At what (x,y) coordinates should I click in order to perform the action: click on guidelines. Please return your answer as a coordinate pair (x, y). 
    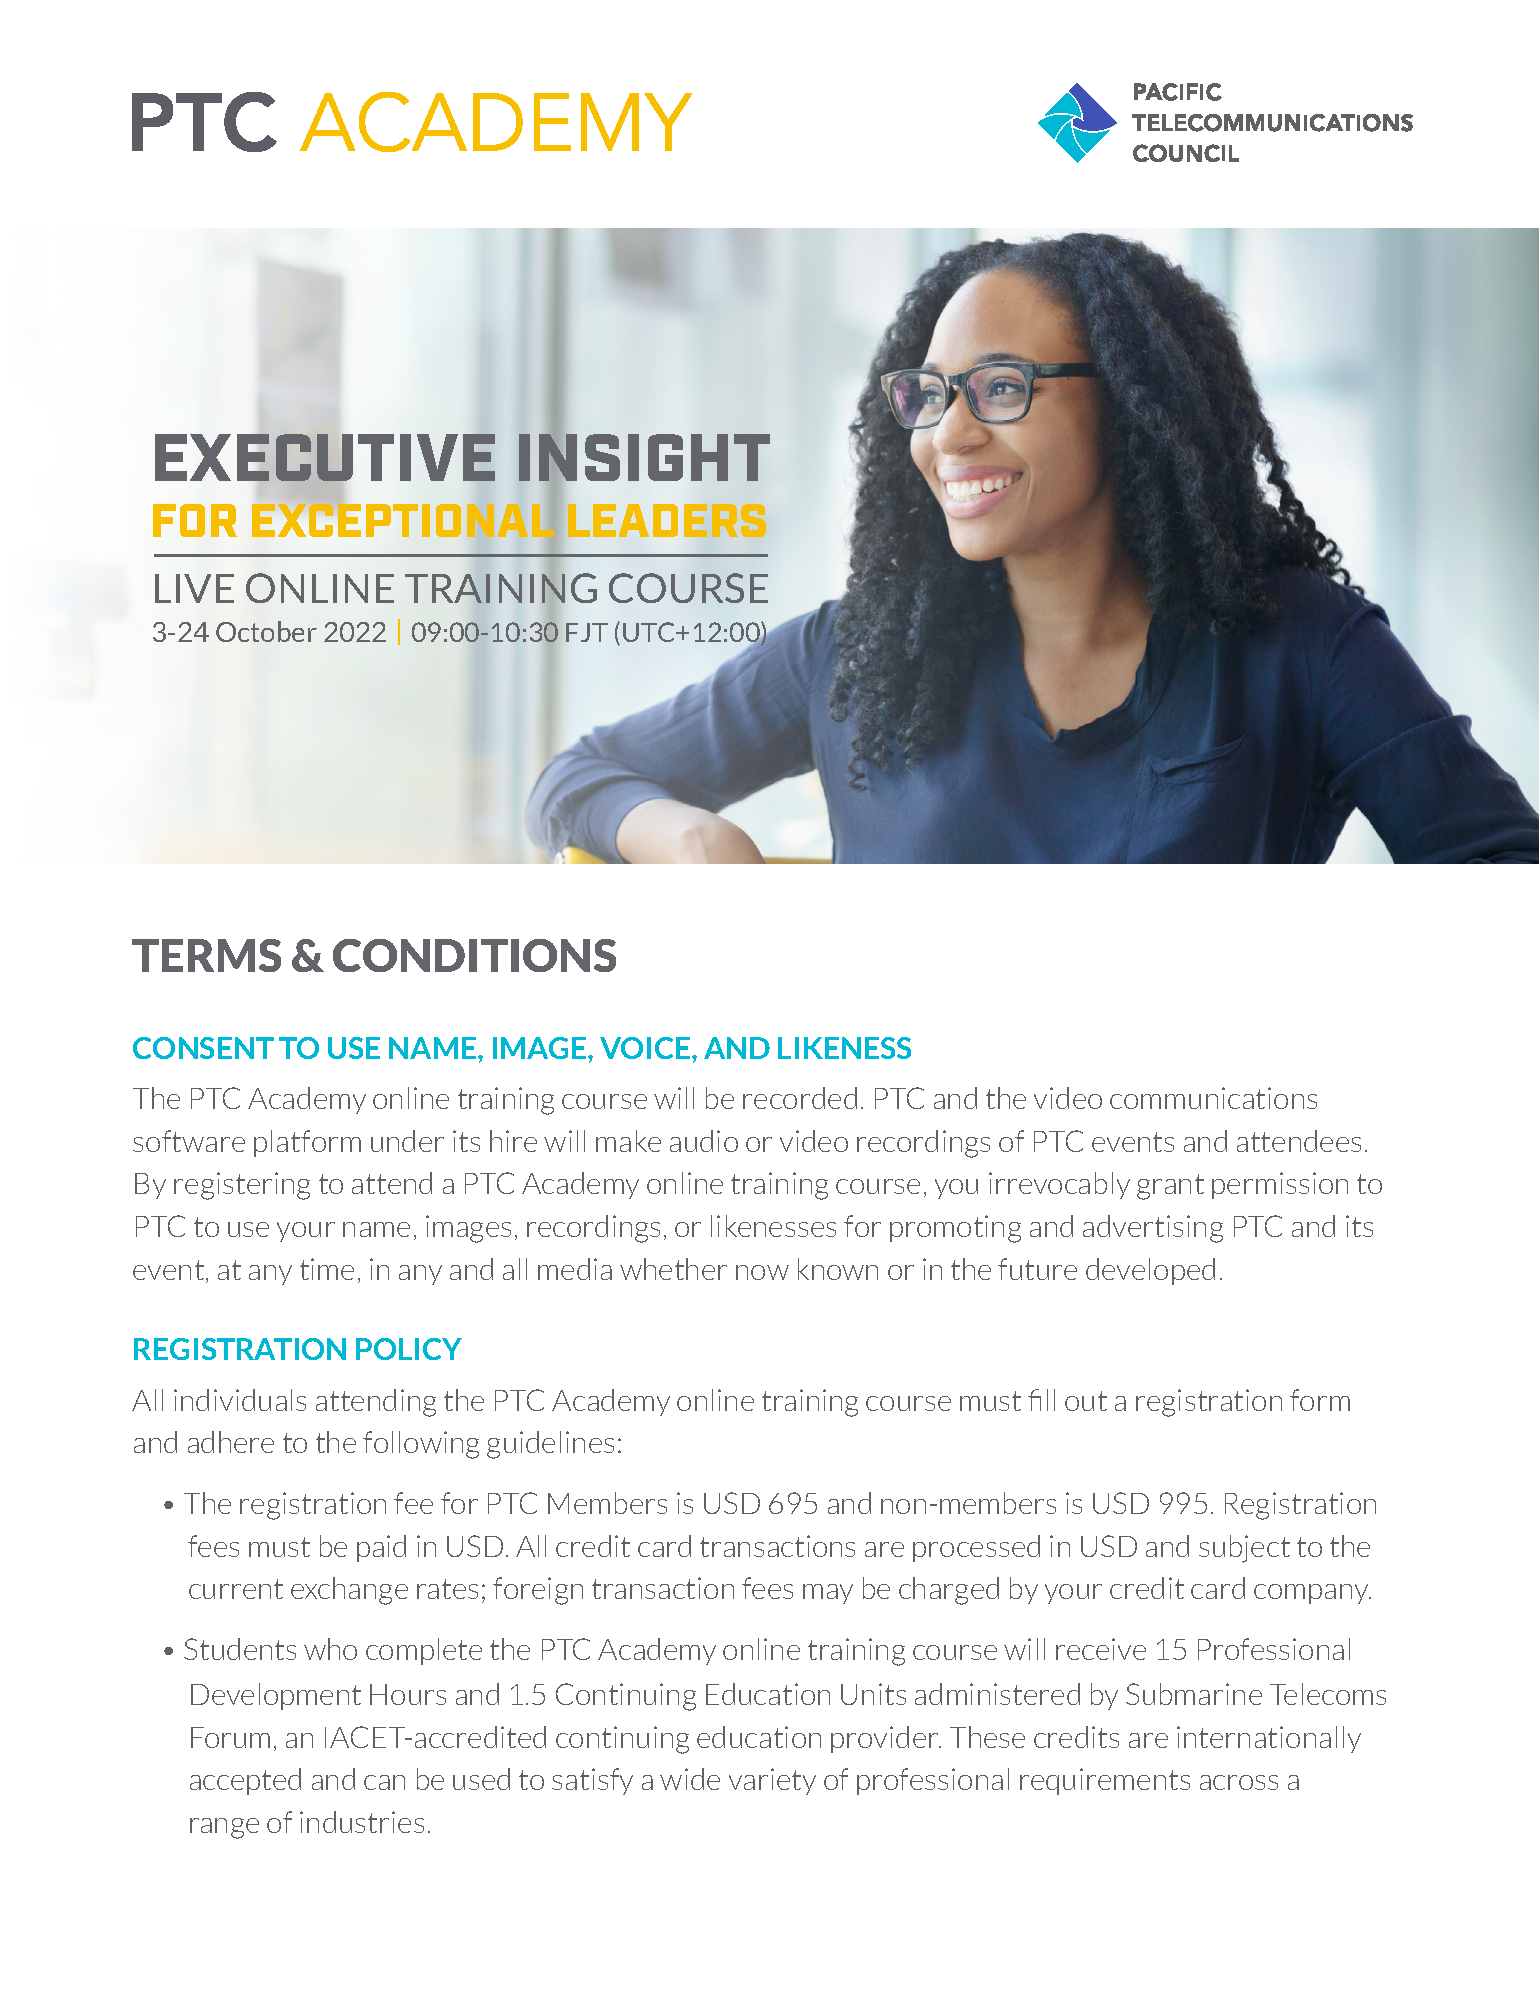
    Looking at the image, I should click on (550, 1445).
